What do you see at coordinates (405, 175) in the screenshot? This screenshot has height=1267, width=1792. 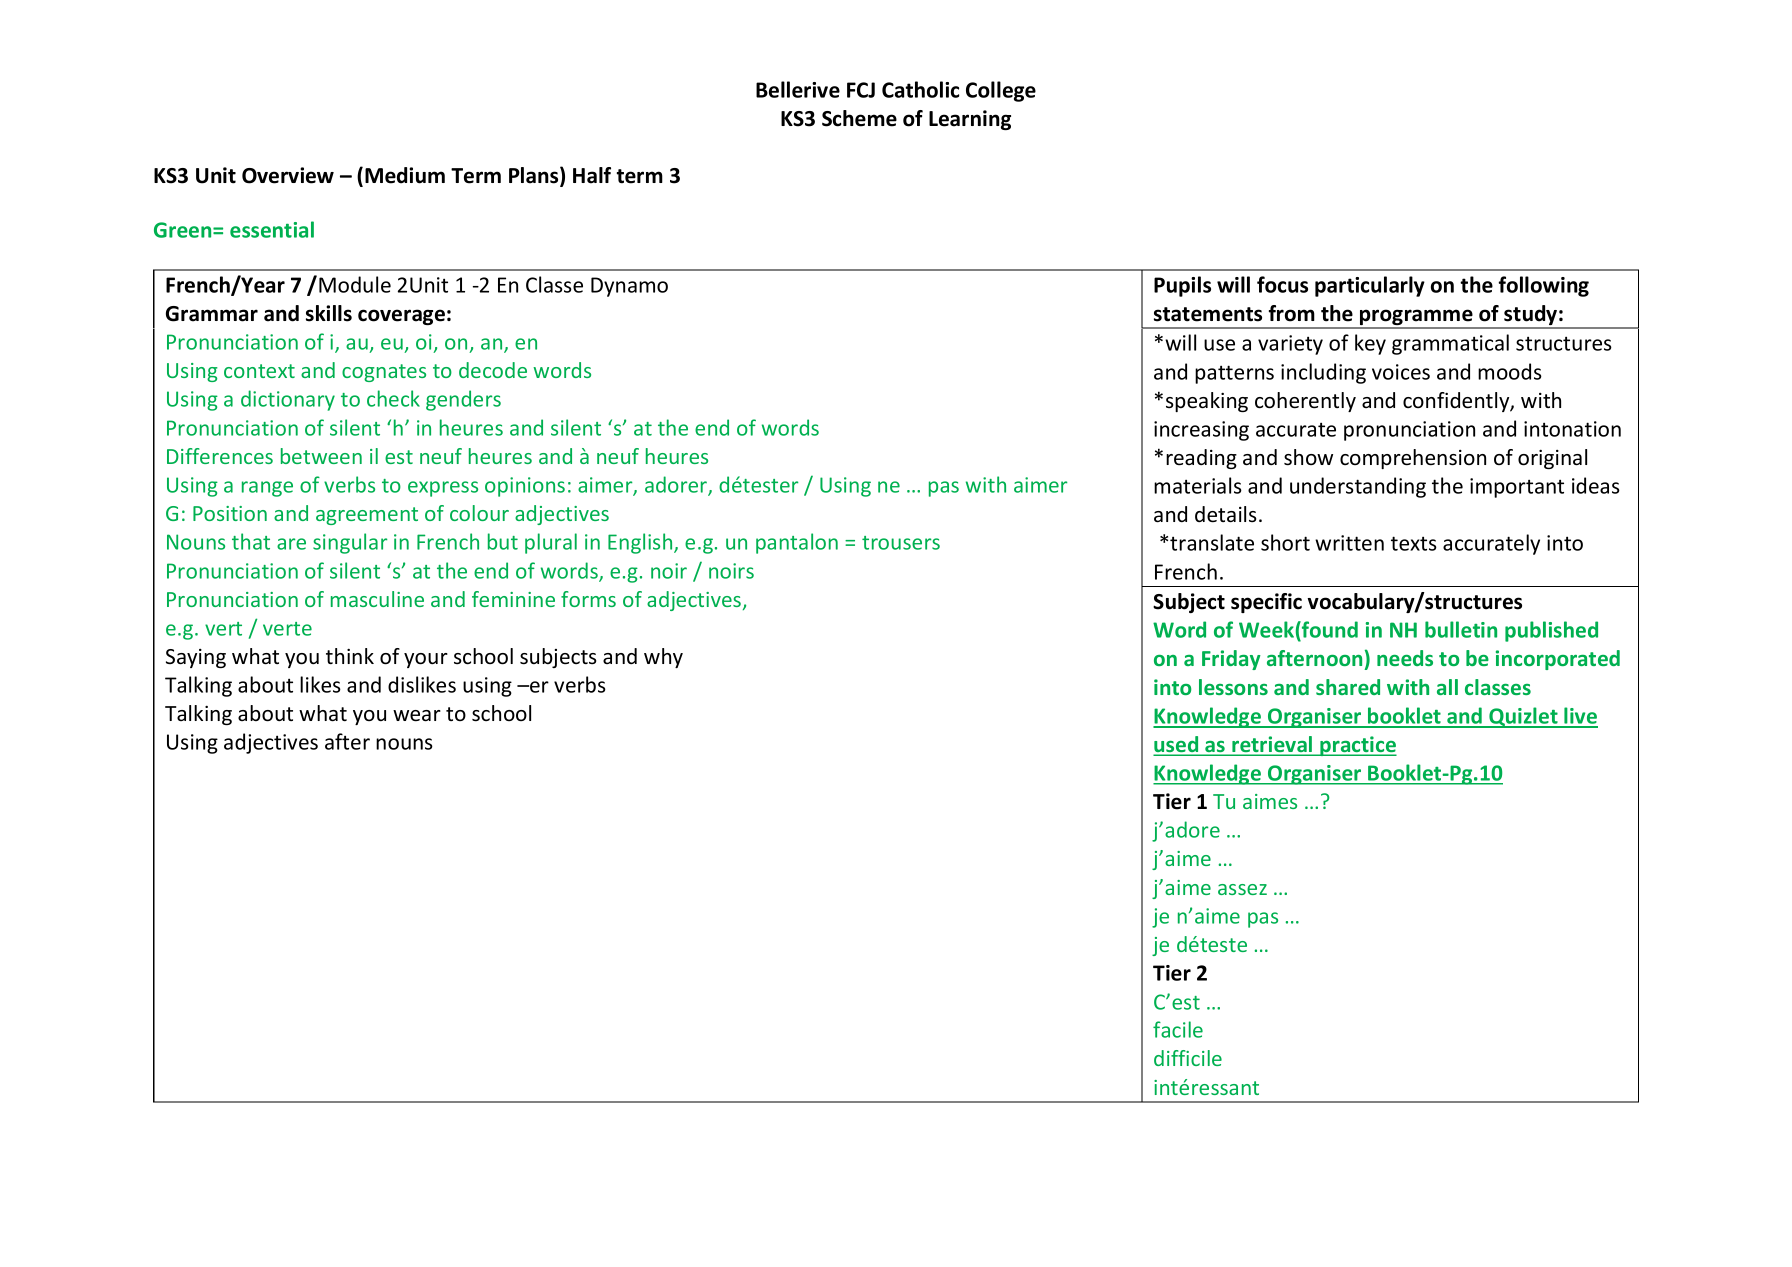 I see `Medium` at bounding box center [405, 175].
